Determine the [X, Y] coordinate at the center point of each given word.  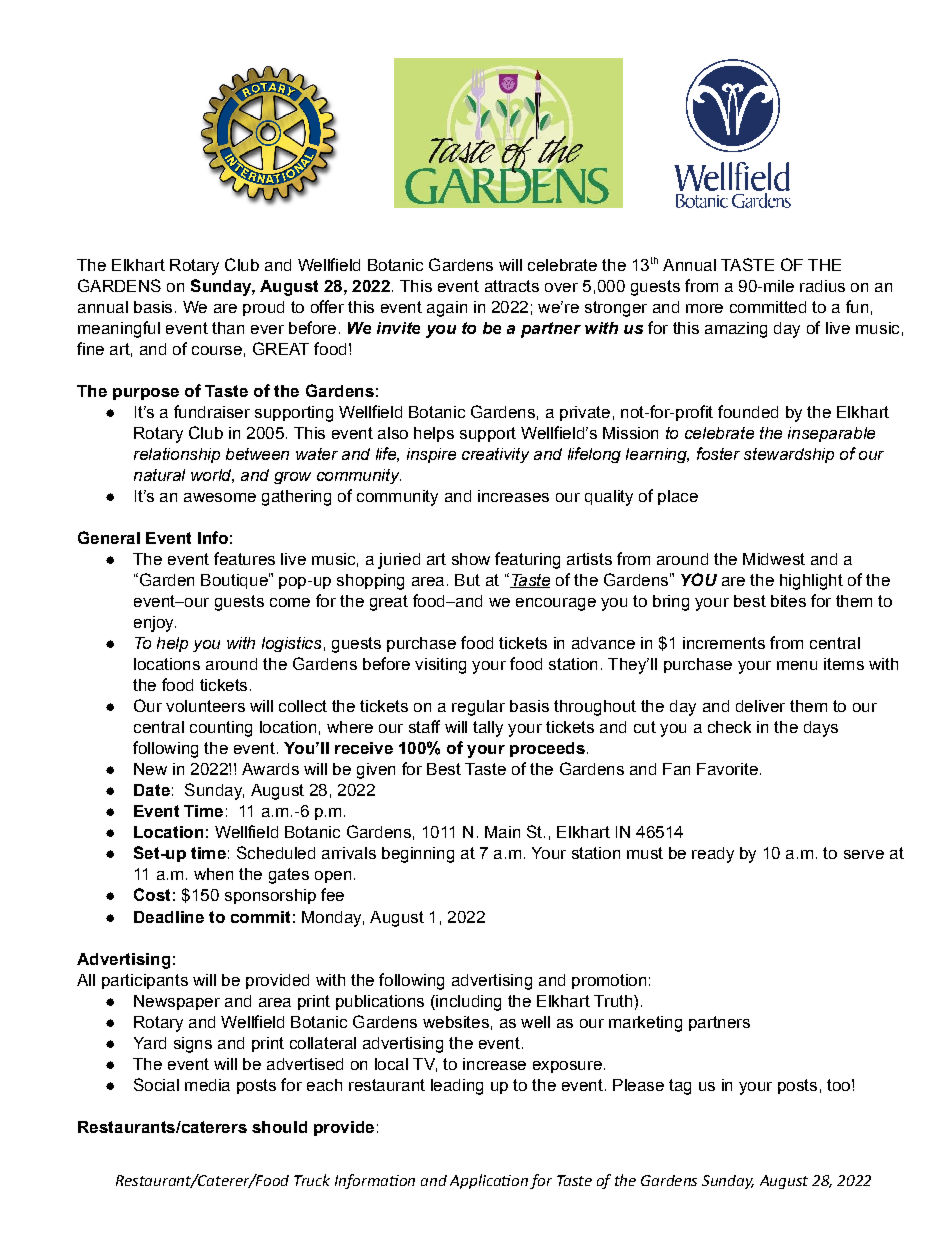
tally [488, 729]
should [279, 1127]
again [447, 309]
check [729, 727]
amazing [736, 330]
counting [221, 729]
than [228, 328]
